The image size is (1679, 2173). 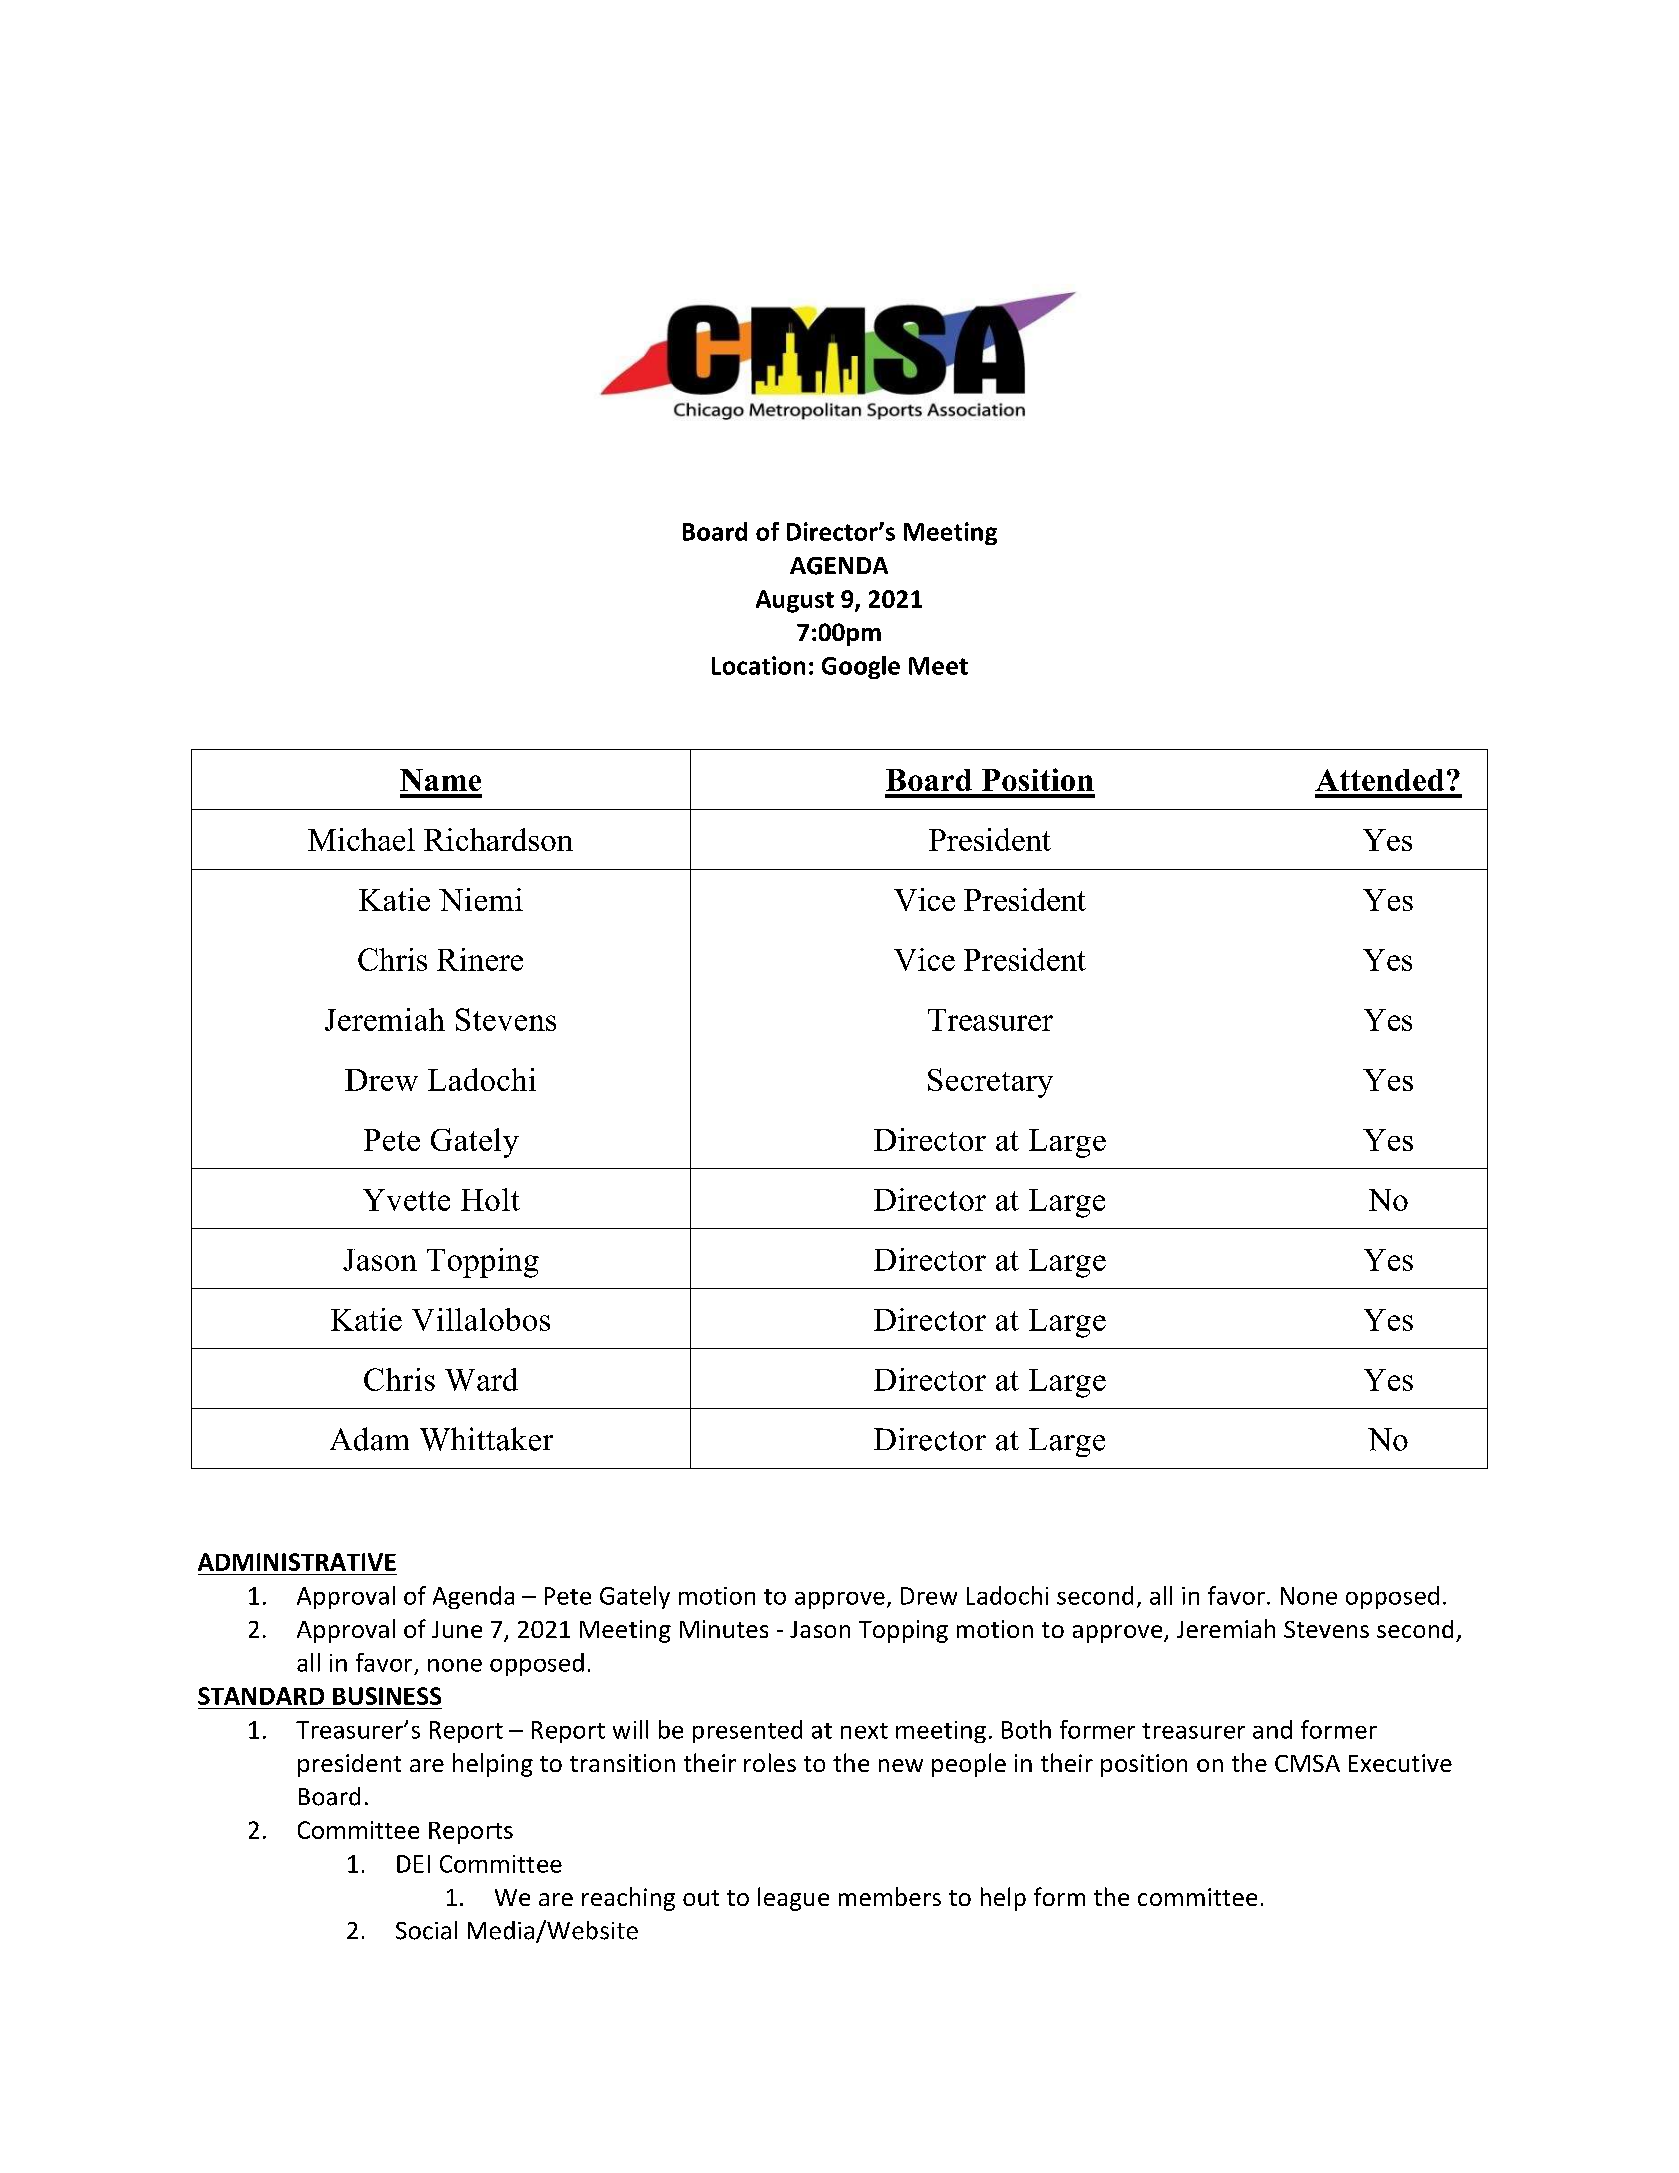 I want to click on DEI, so click(x=413, y=1864).
